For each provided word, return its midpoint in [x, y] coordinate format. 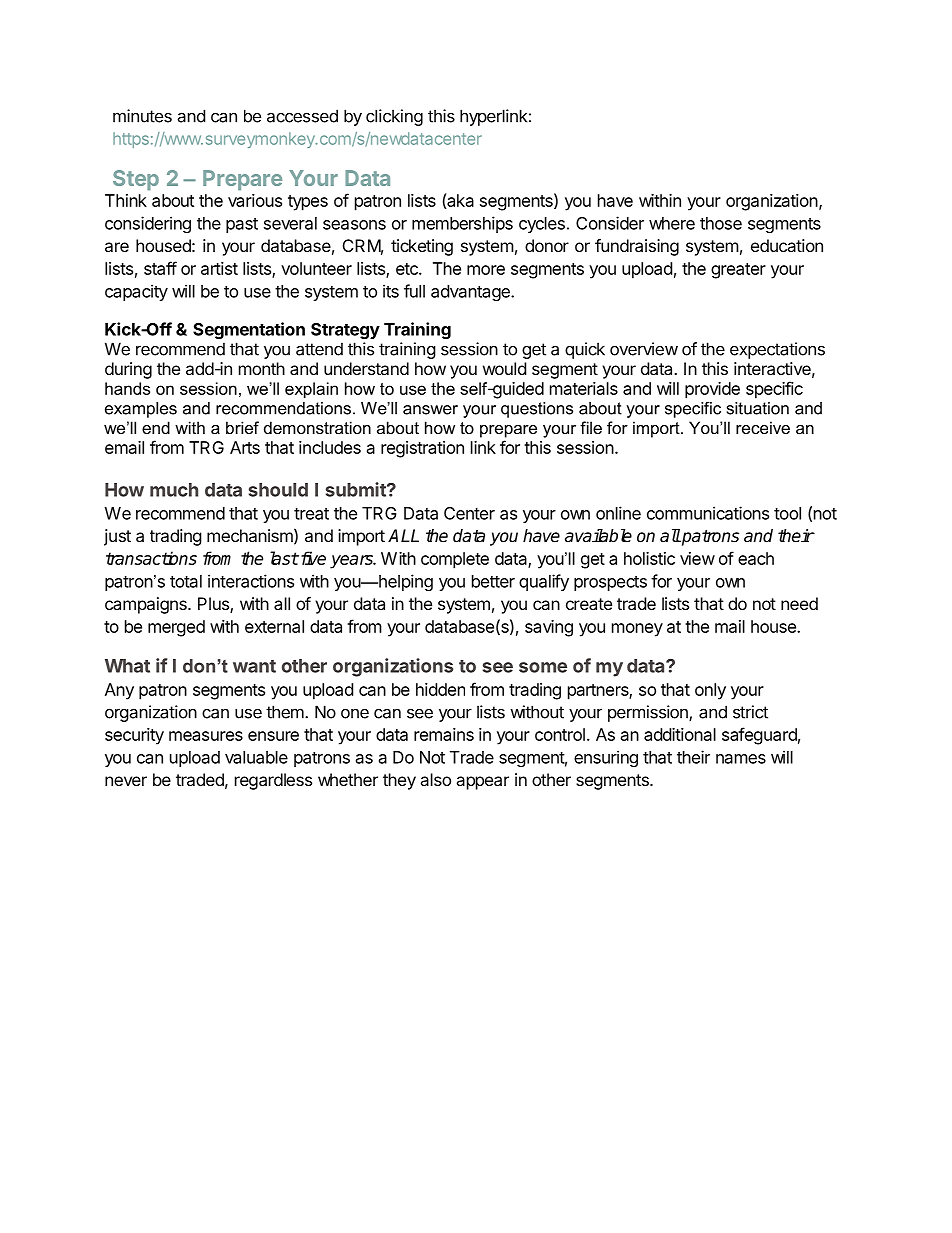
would [504, 368]
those [721, 223]
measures [206, 736]
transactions [151, 558]
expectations [777, 350]
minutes [142, 116]
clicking [394, 117]
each [756, 558]
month [262, 368]
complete [455, 560]
